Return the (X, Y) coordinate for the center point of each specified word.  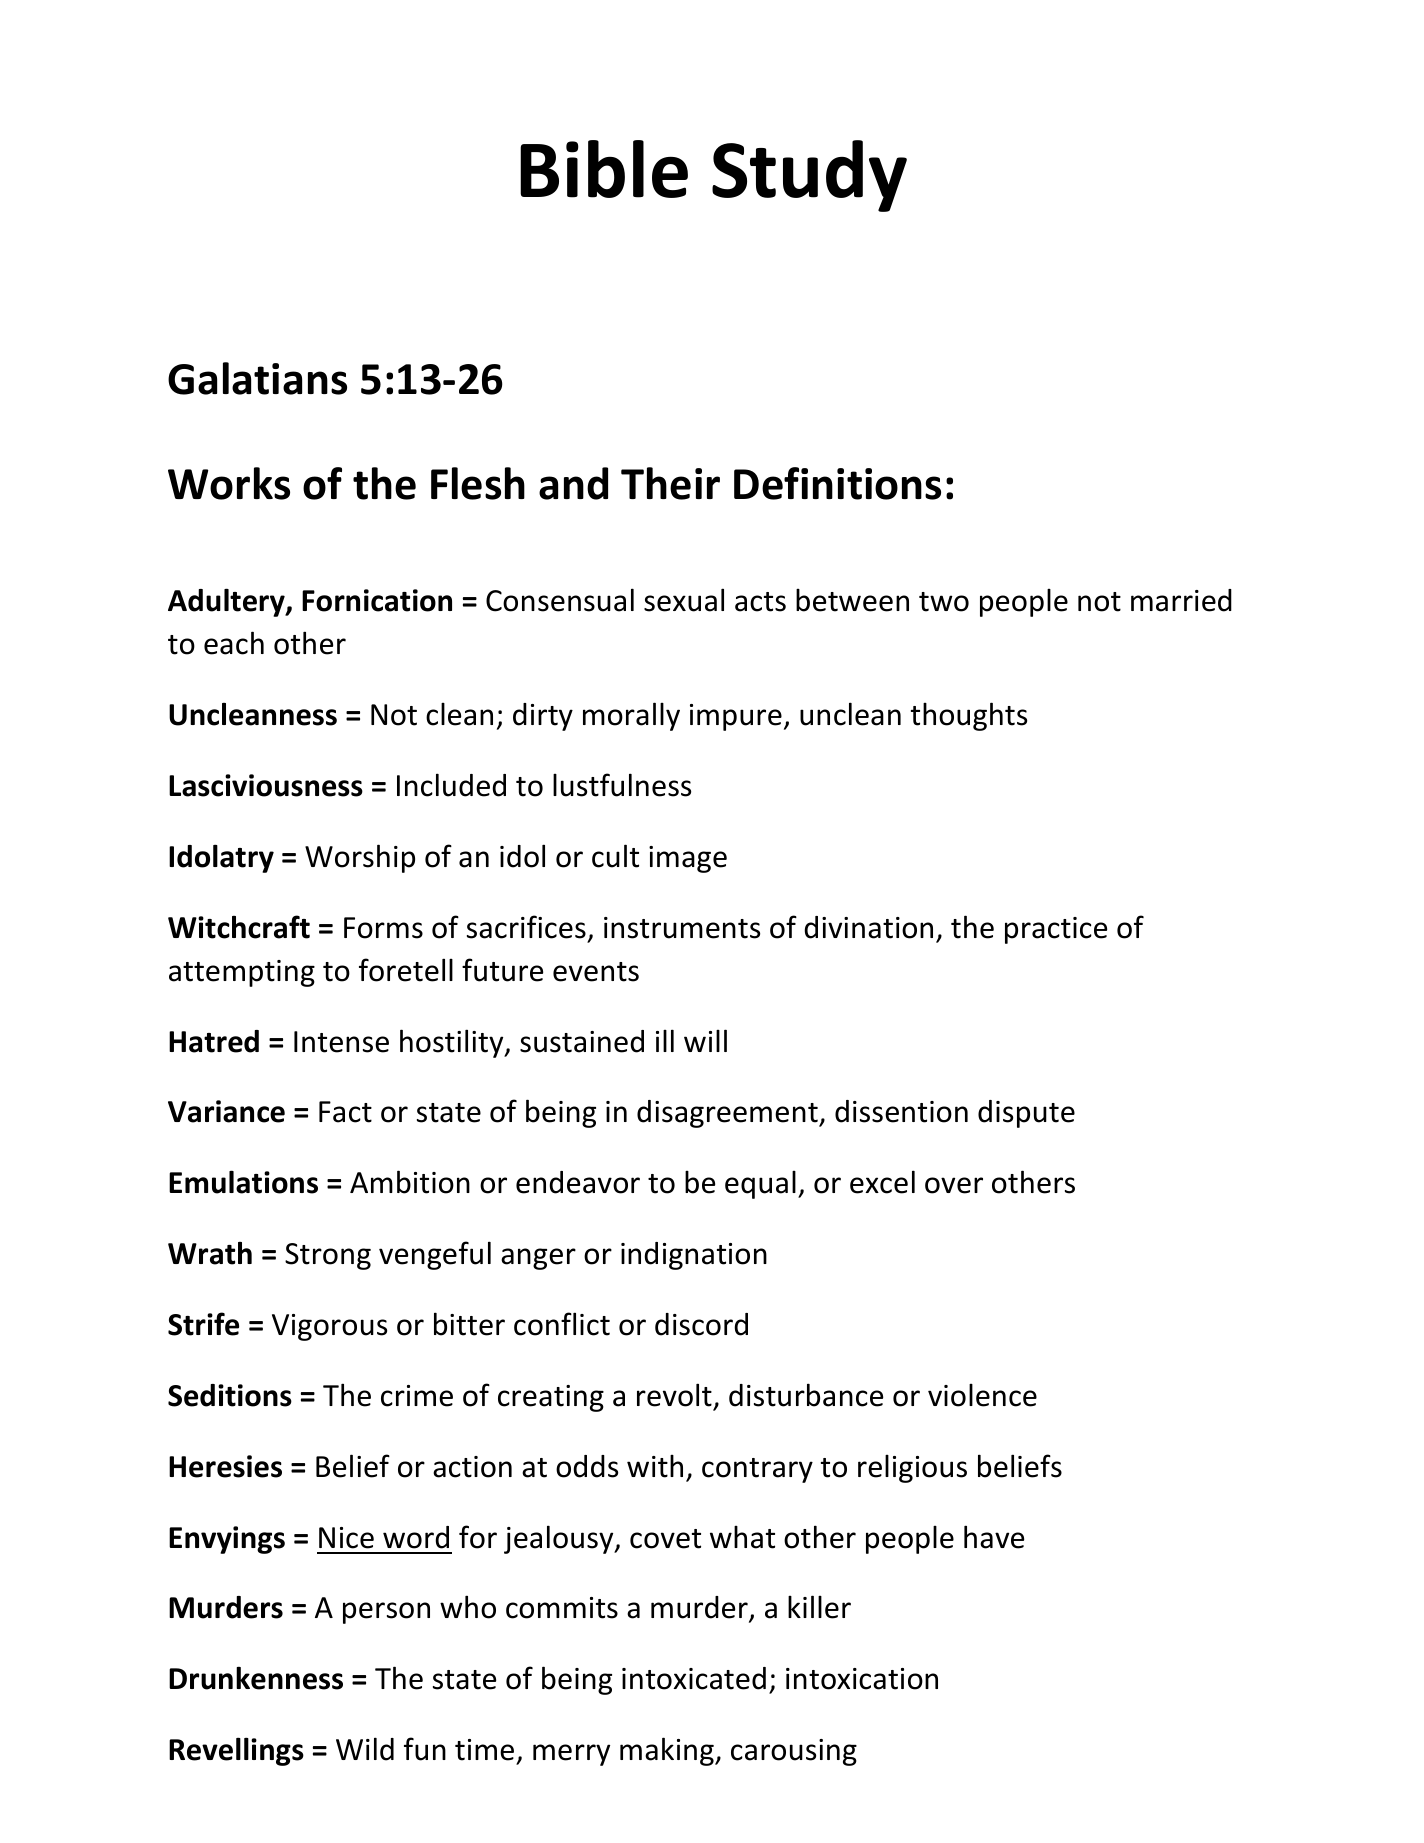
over (954, 1185)
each (234, 643)
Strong (328, 1256)
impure (736, 717)
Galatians (257, 378)
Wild (365, 1749)
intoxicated (694, 1678)
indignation (694, 1256)
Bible (604, 169)
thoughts (969, 716)
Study (809, 176)
